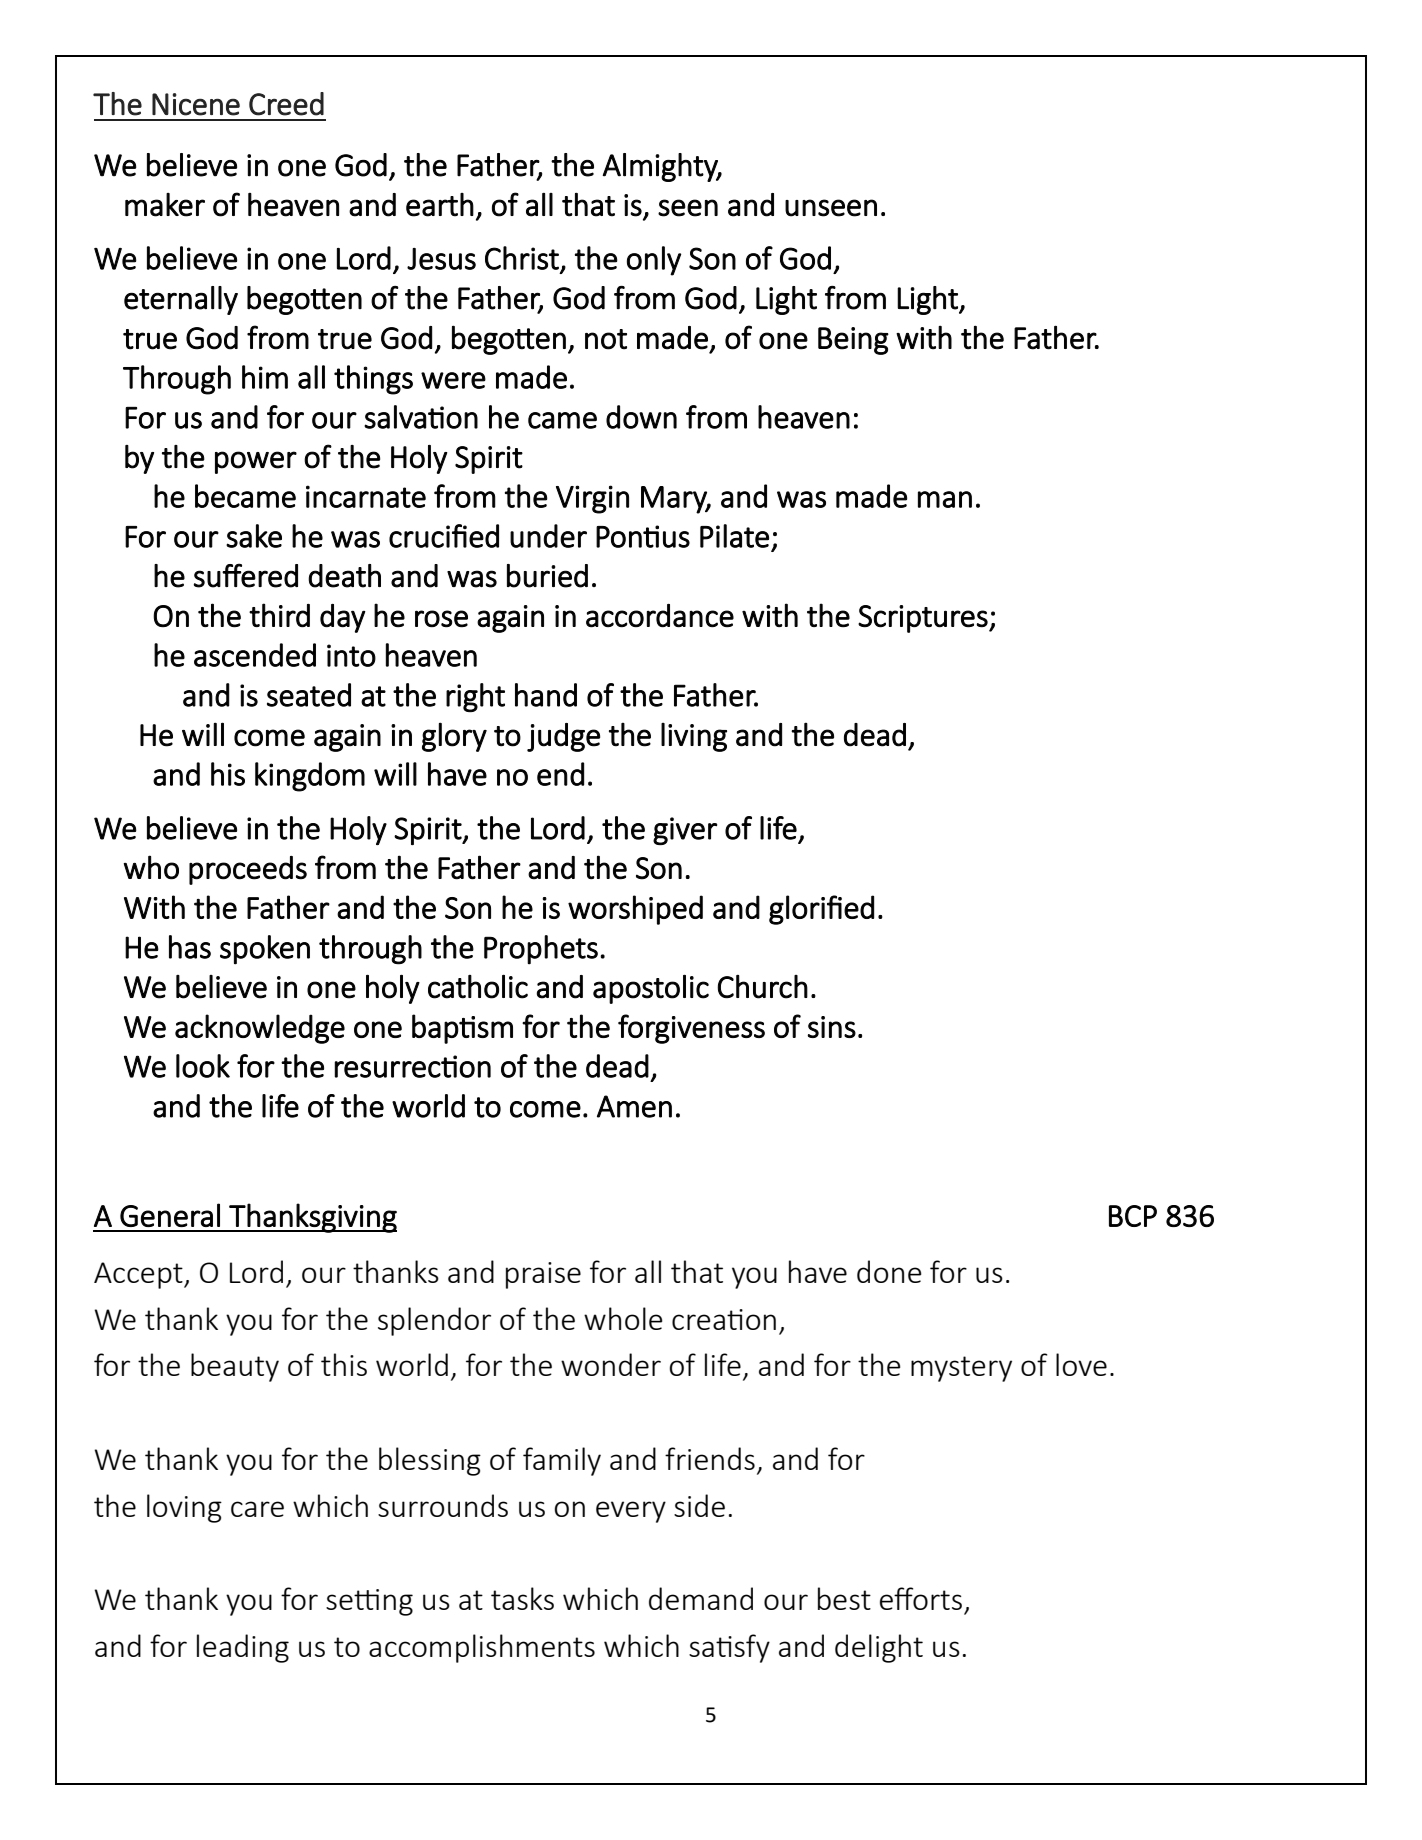  What do you see at coordinates (634, 1106) in the page?
I see `Amen` at bounding box center [634, 1106].
